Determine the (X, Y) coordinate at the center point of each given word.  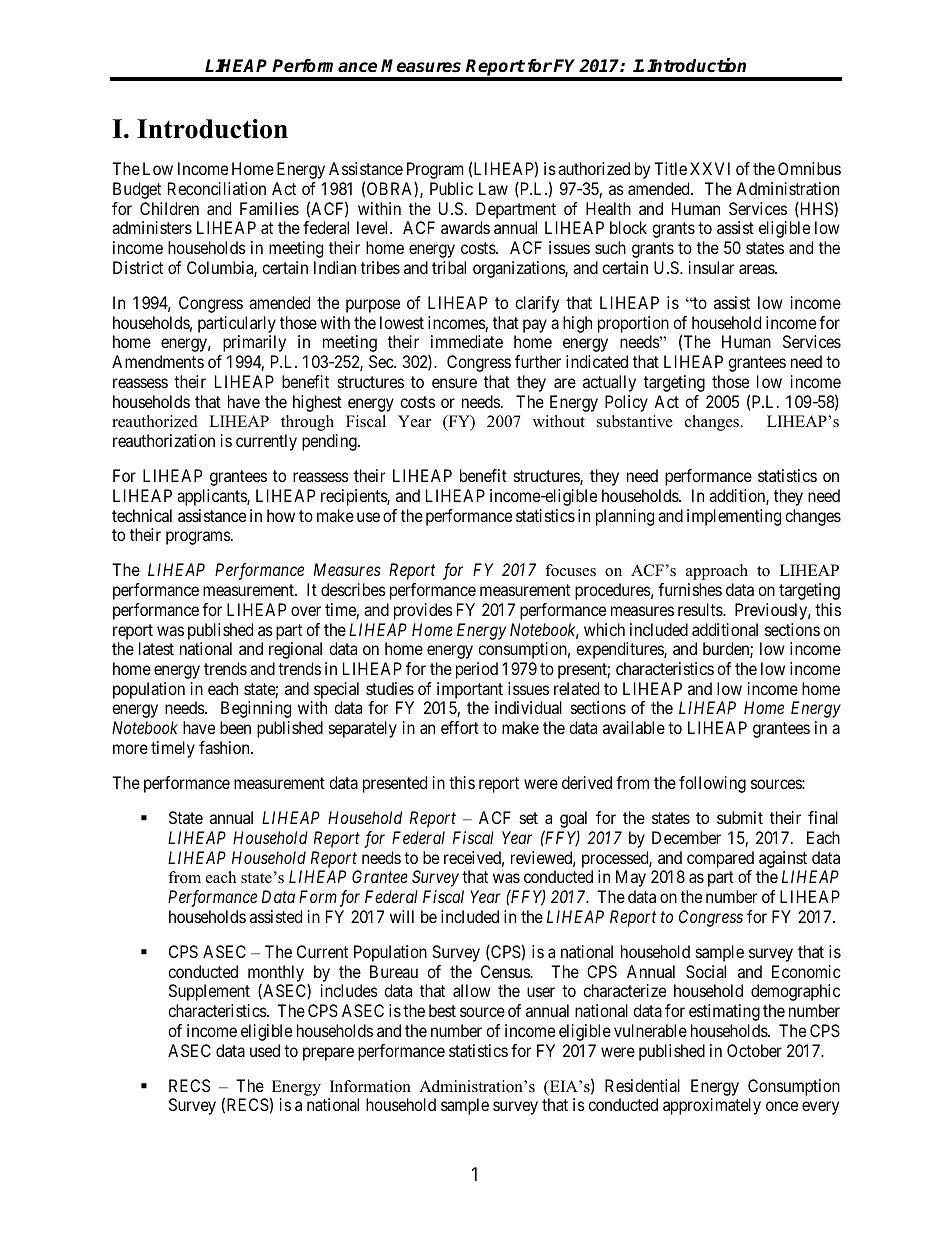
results (701, 609)
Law (493, 188)
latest (156, 648)
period (477, 670)
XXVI (710, 168)
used (265, 1050)
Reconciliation (217, 188)
